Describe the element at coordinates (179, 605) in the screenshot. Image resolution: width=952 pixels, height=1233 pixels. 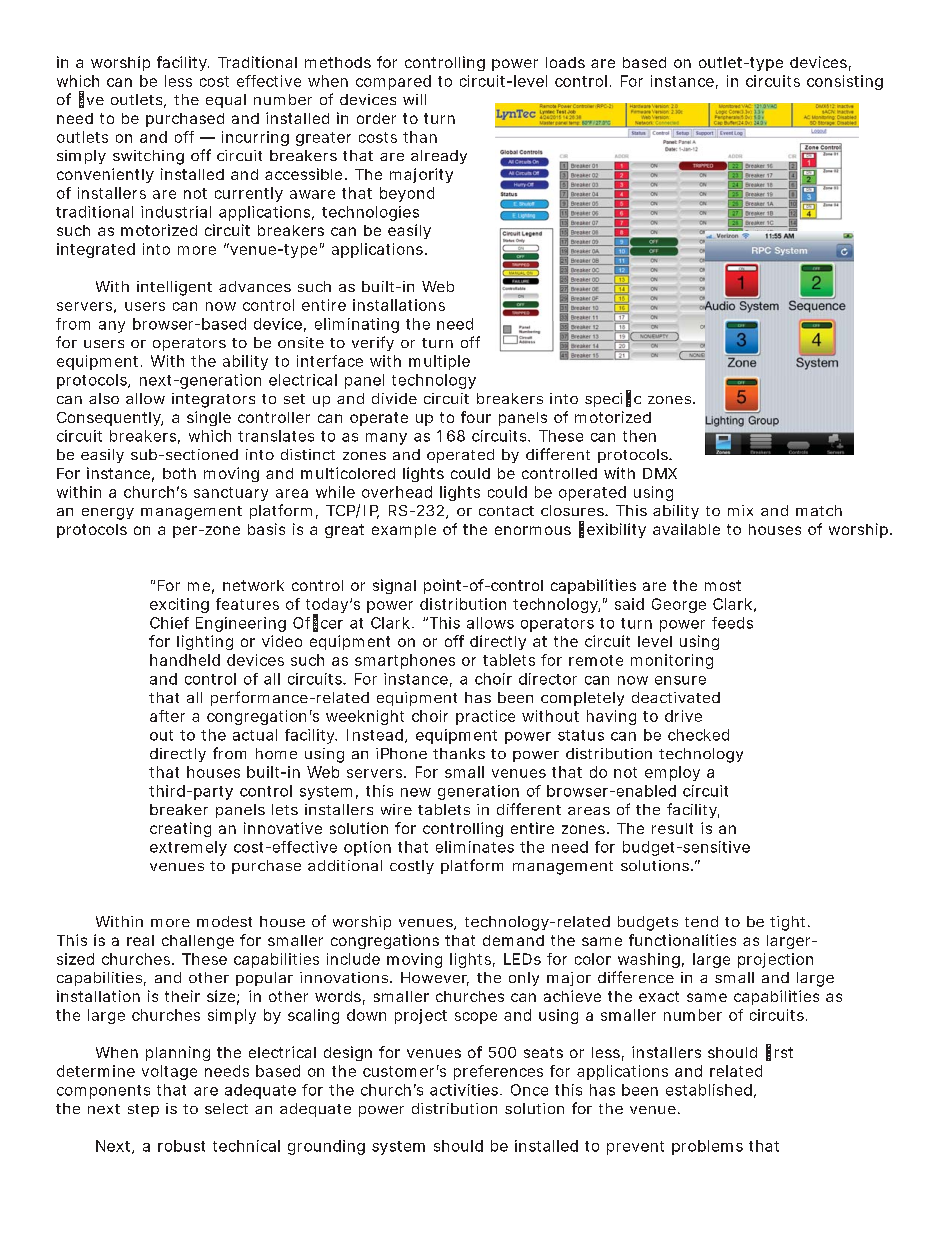
I see `exciting` at that location.
